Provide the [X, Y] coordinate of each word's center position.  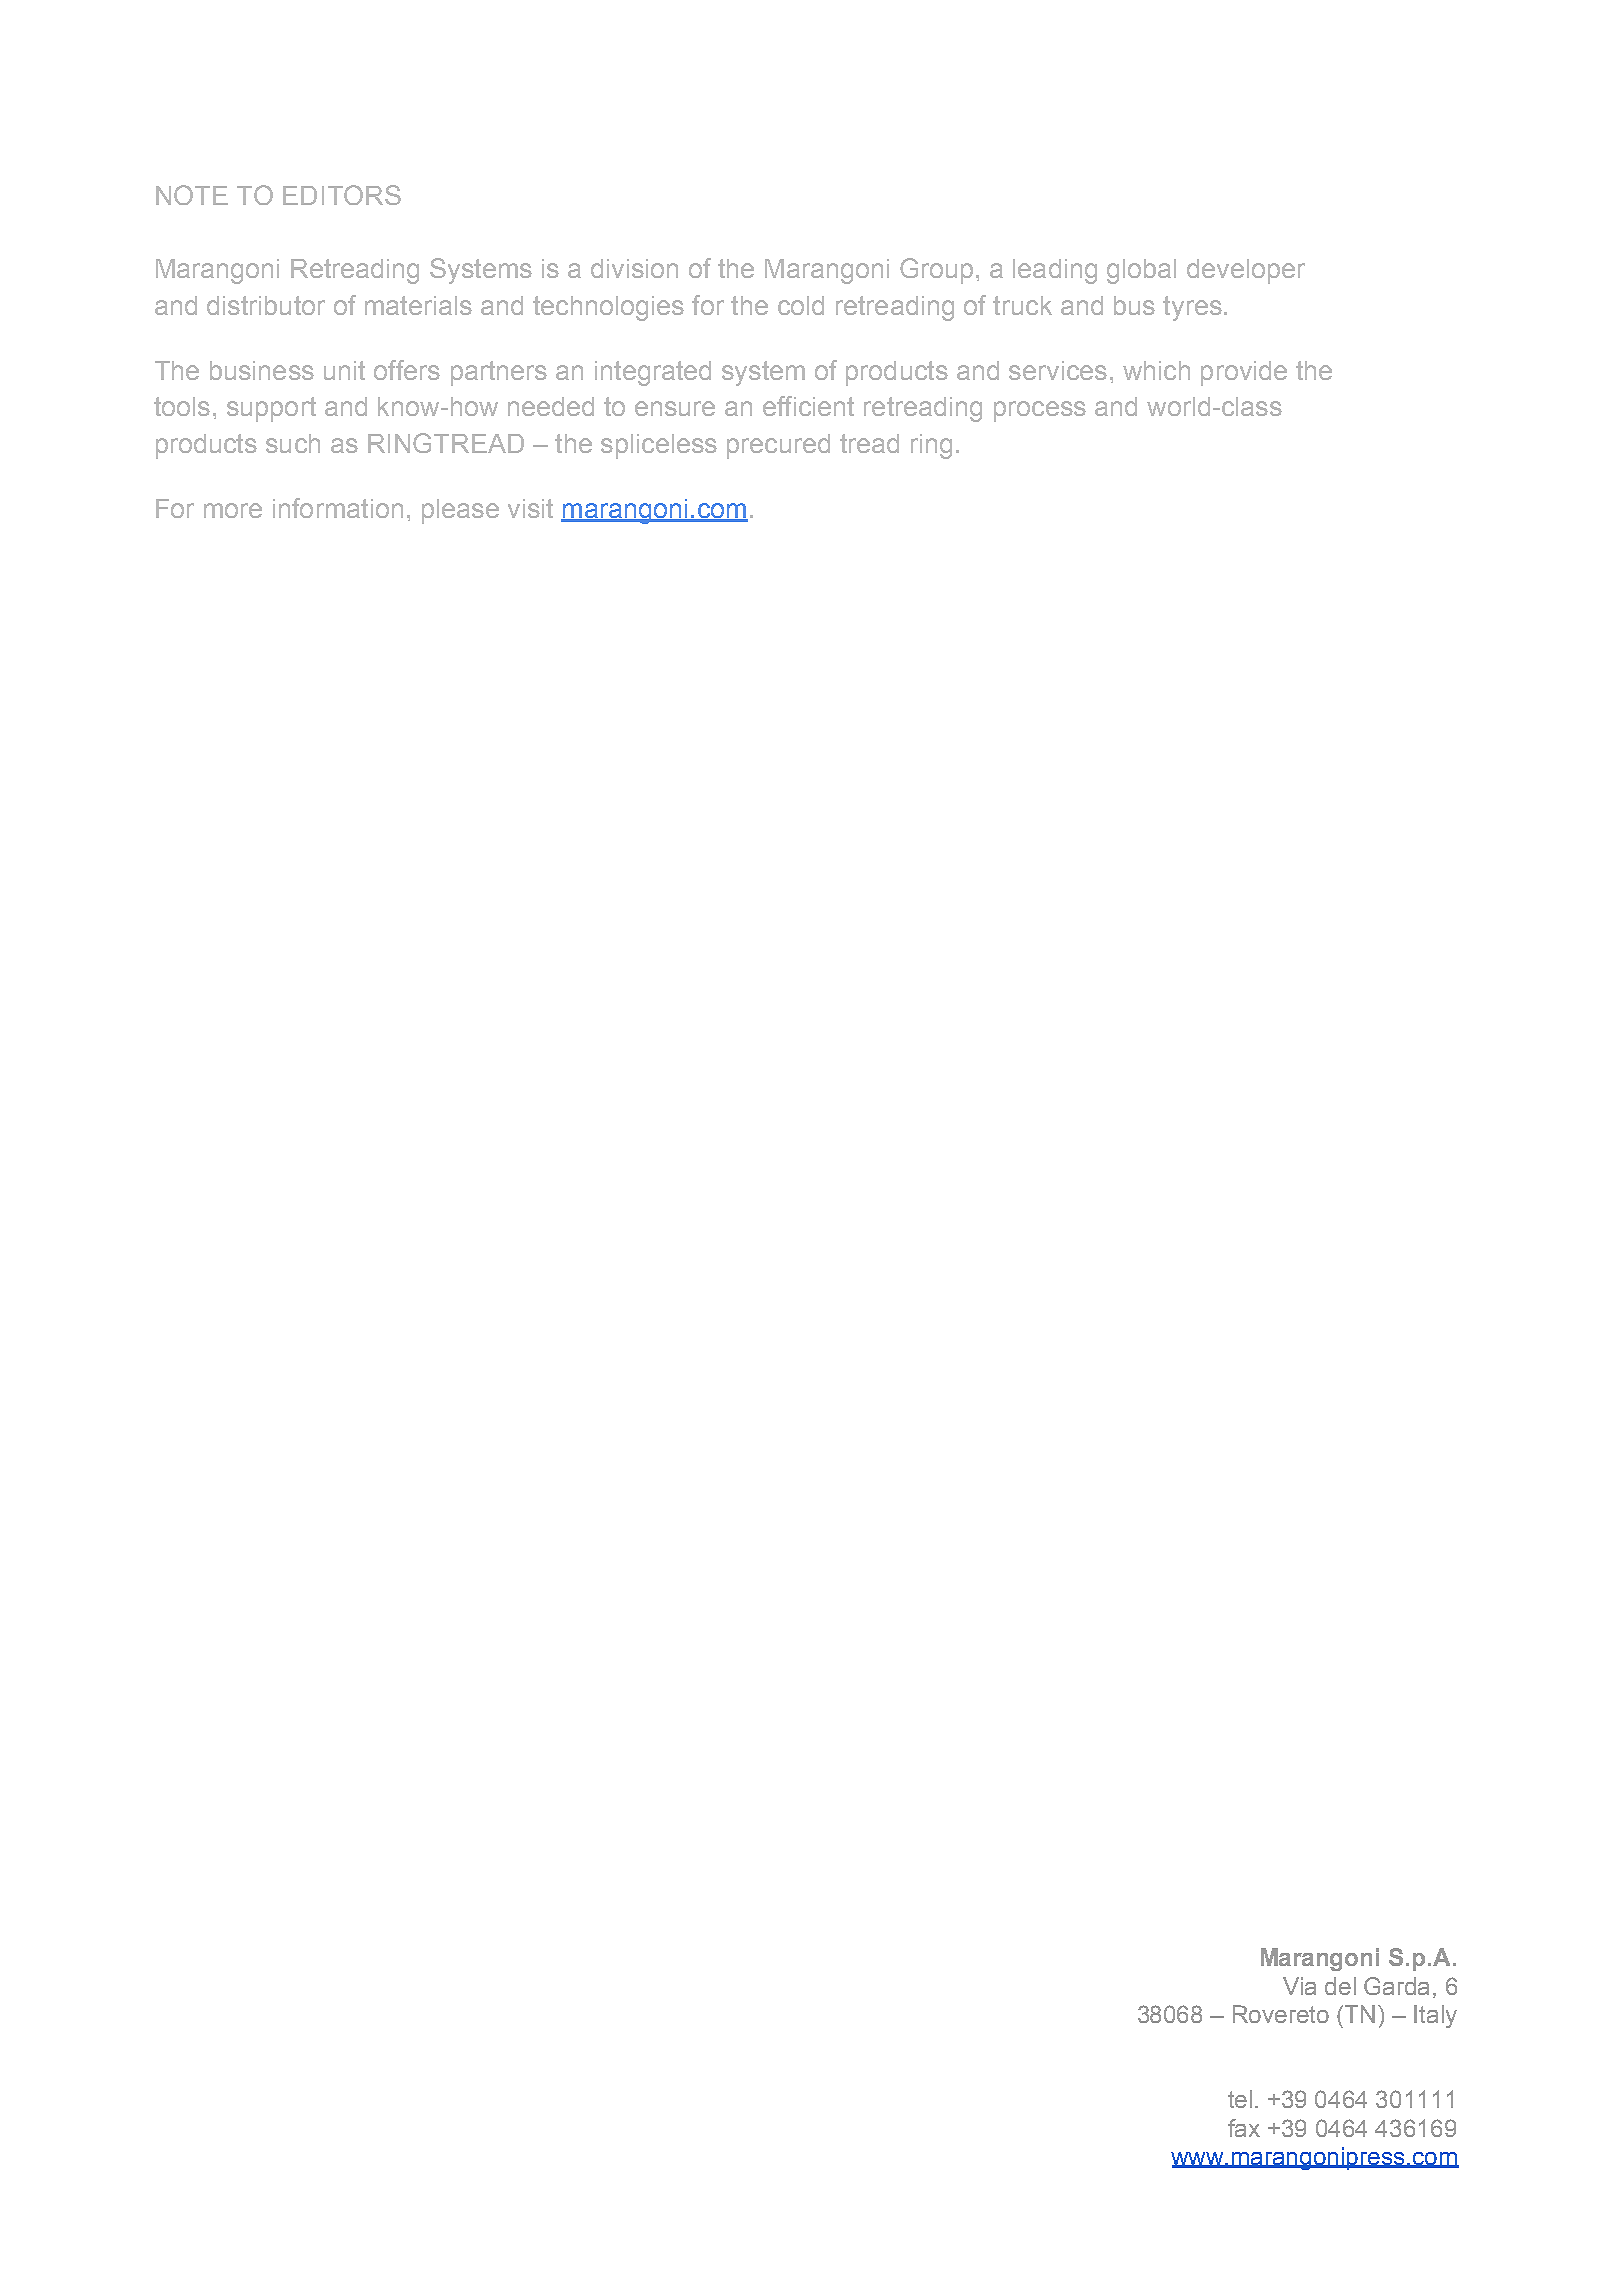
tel [1240, 2099]
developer [1246, 271]
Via [1299, 1986]
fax [1244, 2128]
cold [801, 305]
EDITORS [342, 195]
